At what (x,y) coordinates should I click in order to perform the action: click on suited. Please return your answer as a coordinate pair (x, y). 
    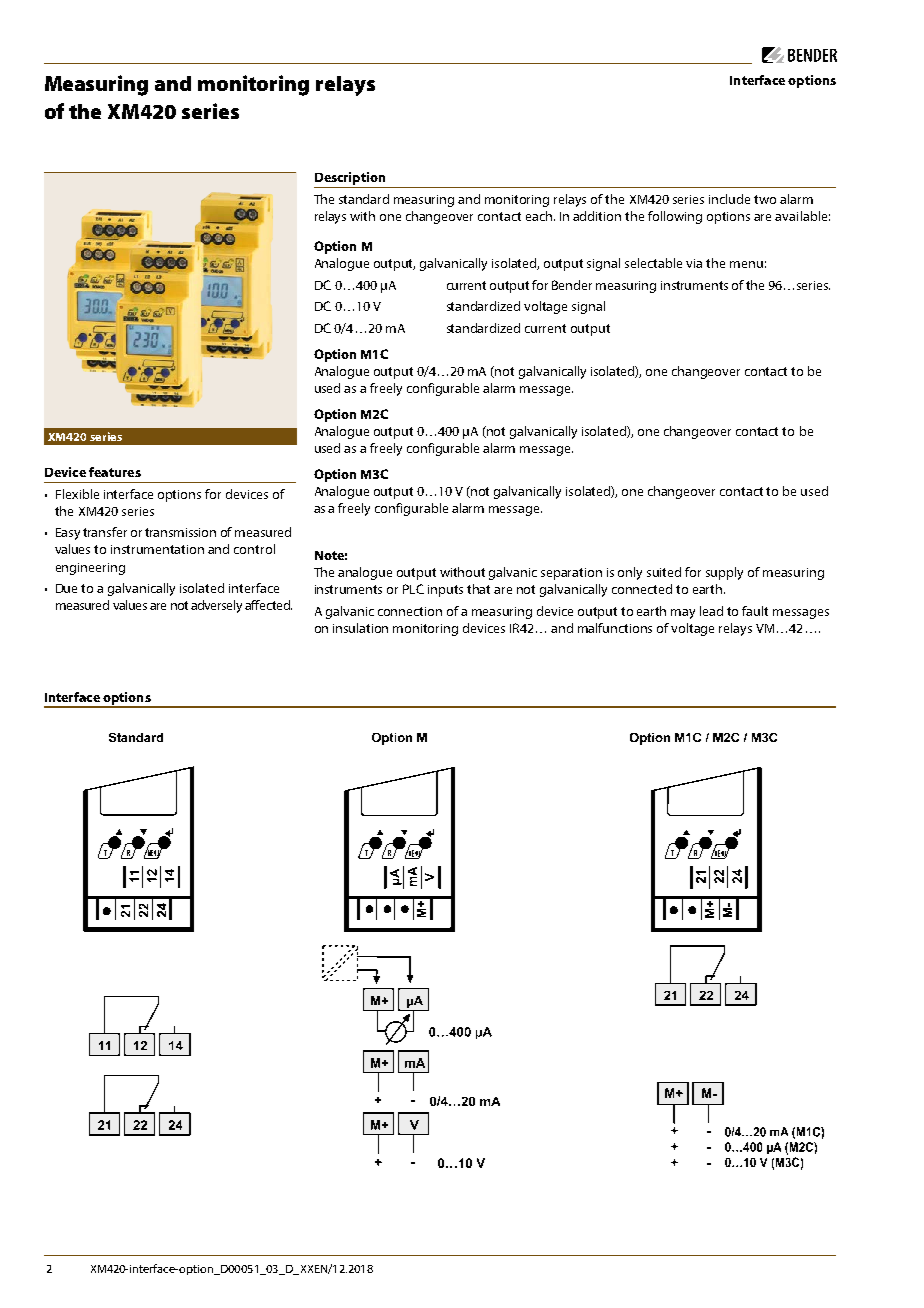
    Looking at the image, I should click on (664, 572).
